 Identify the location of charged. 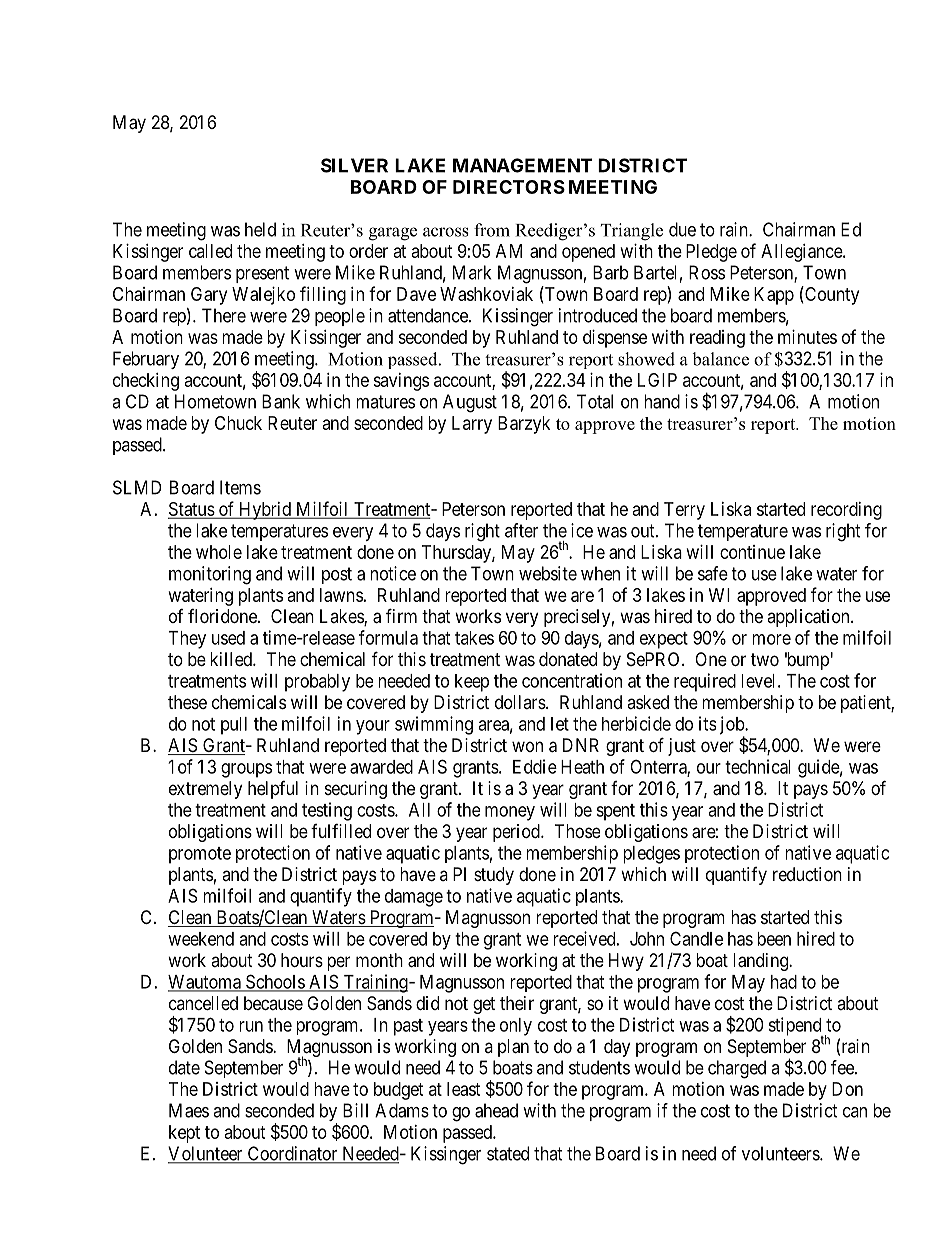
(737, 1069).
